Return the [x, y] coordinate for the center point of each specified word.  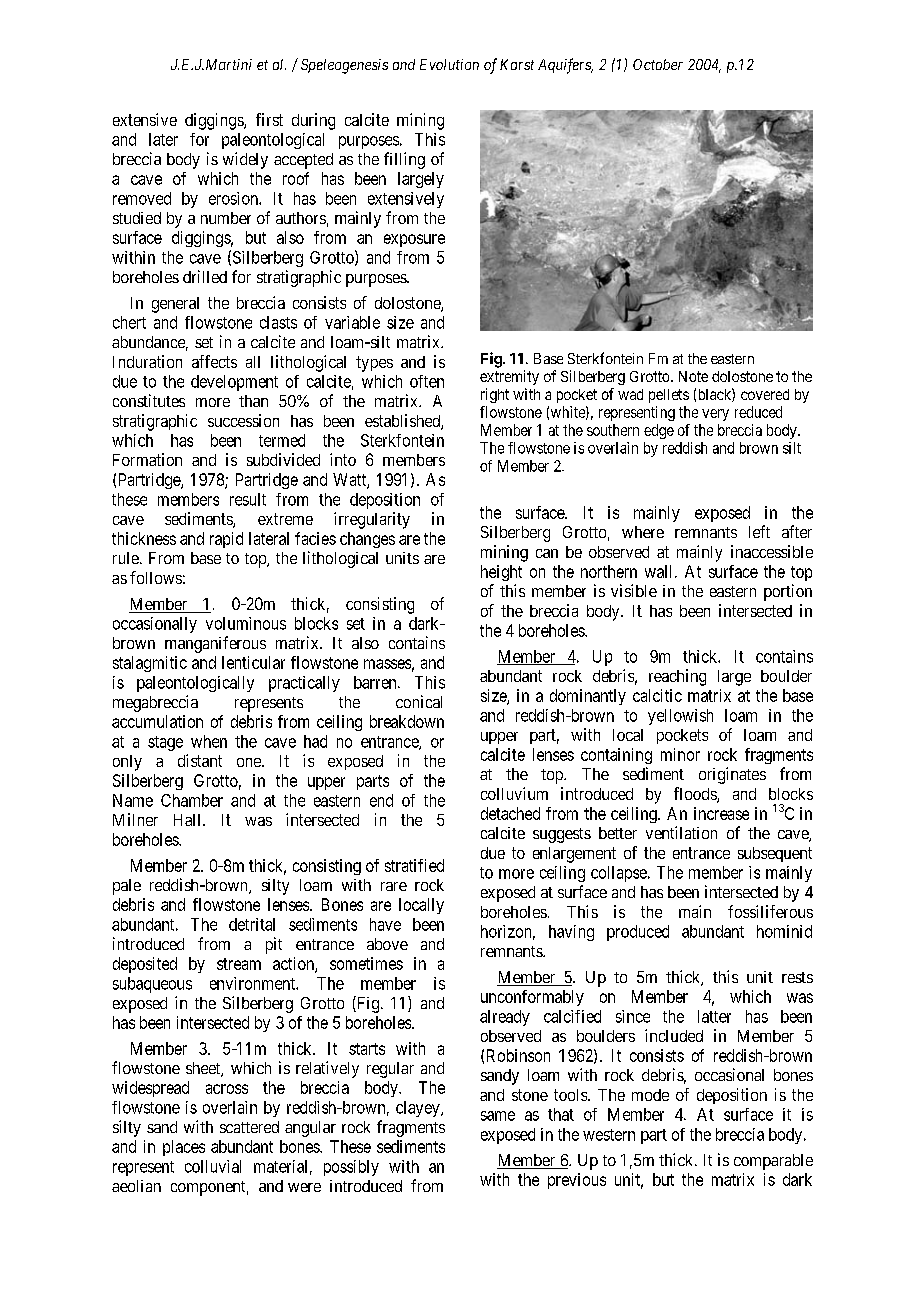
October [658, 64]
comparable [773, 1162]
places [184, 1148]
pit [274, 945]
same [498, 1116]
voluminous [246, 623]
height [501, 573]
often [427, 381]
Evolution [449, 64]
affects [214, 361]
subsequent [775, 854]
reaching [677, 677]
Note [693, 376]
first [269, 119]
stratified [414, 865]
